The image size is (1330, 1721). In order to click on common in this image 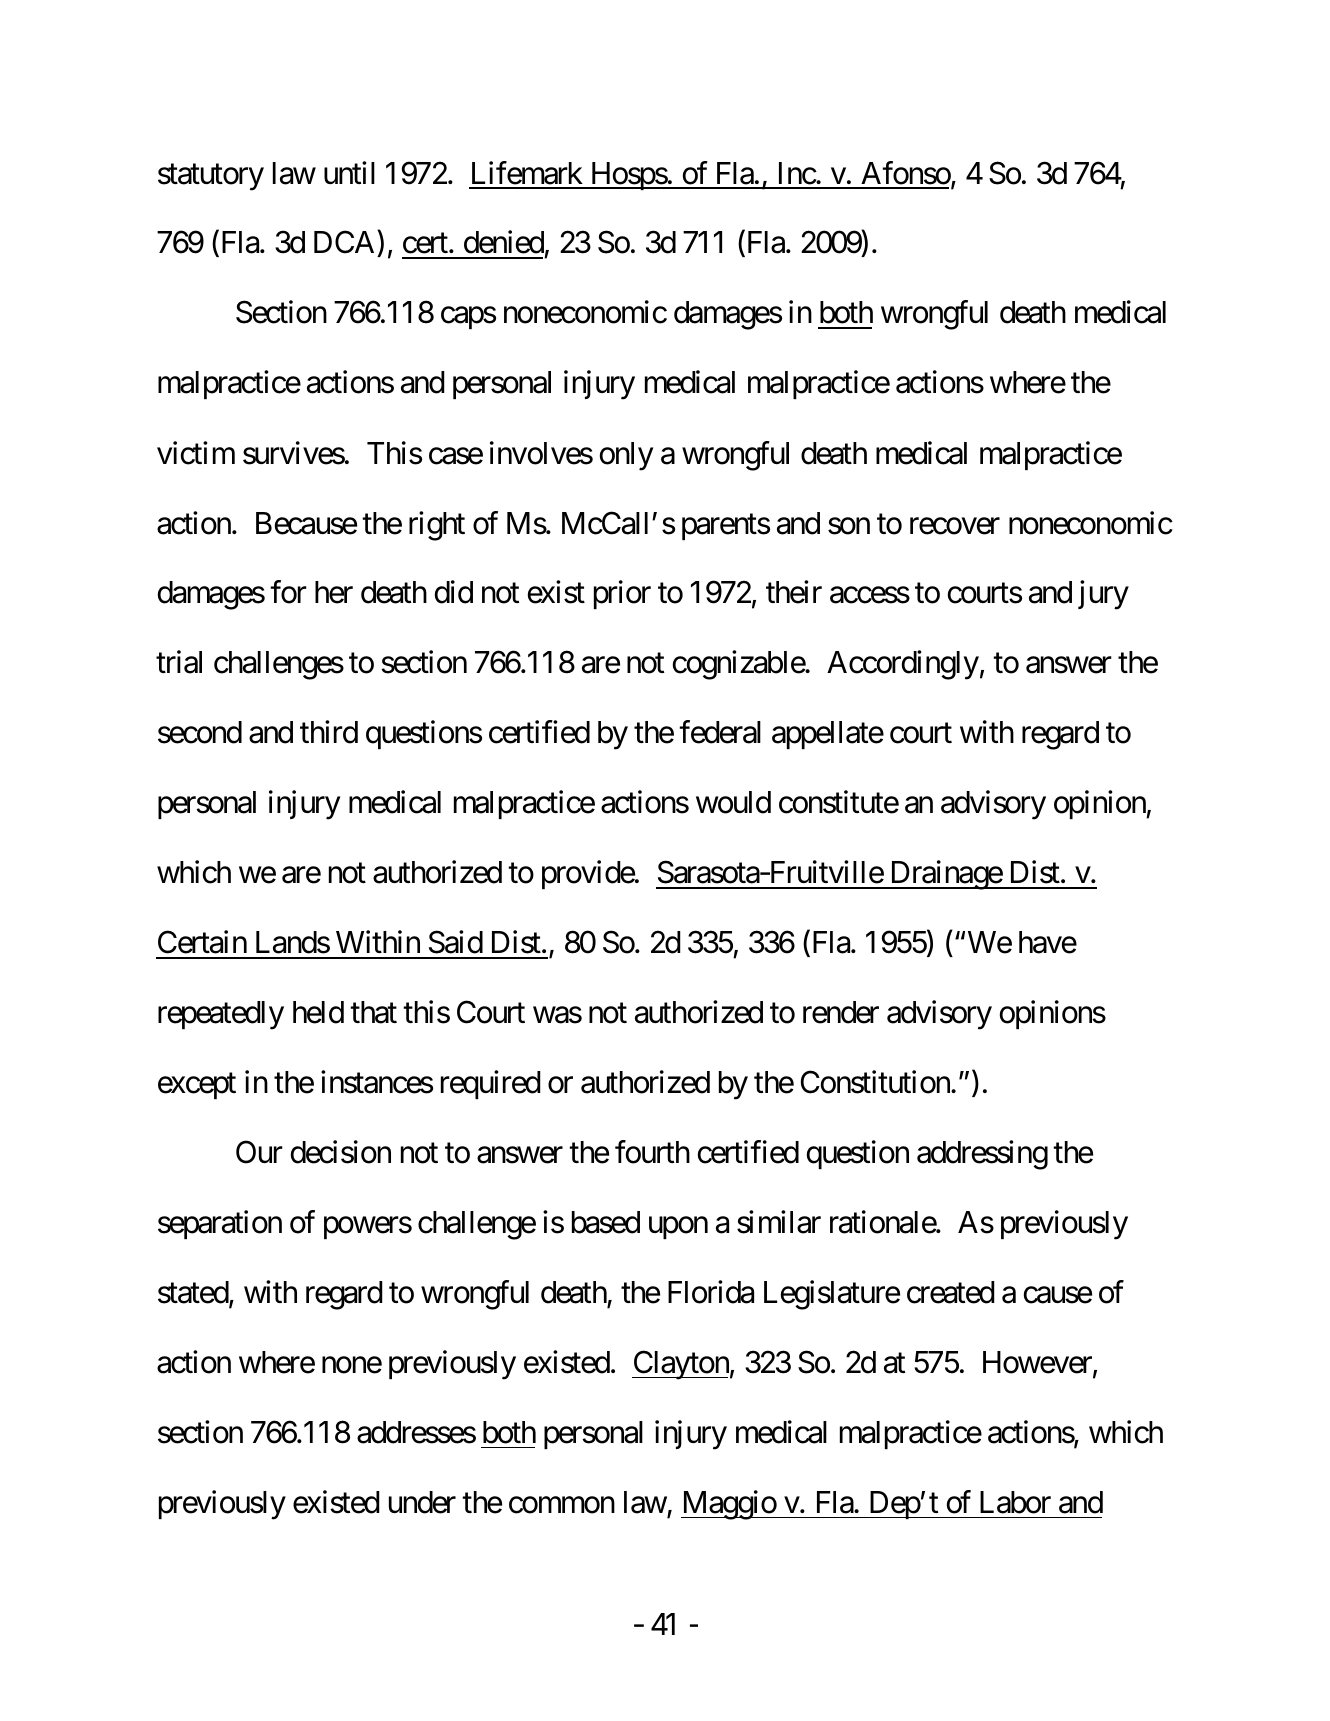, I will do `click(562, 1505)`.
